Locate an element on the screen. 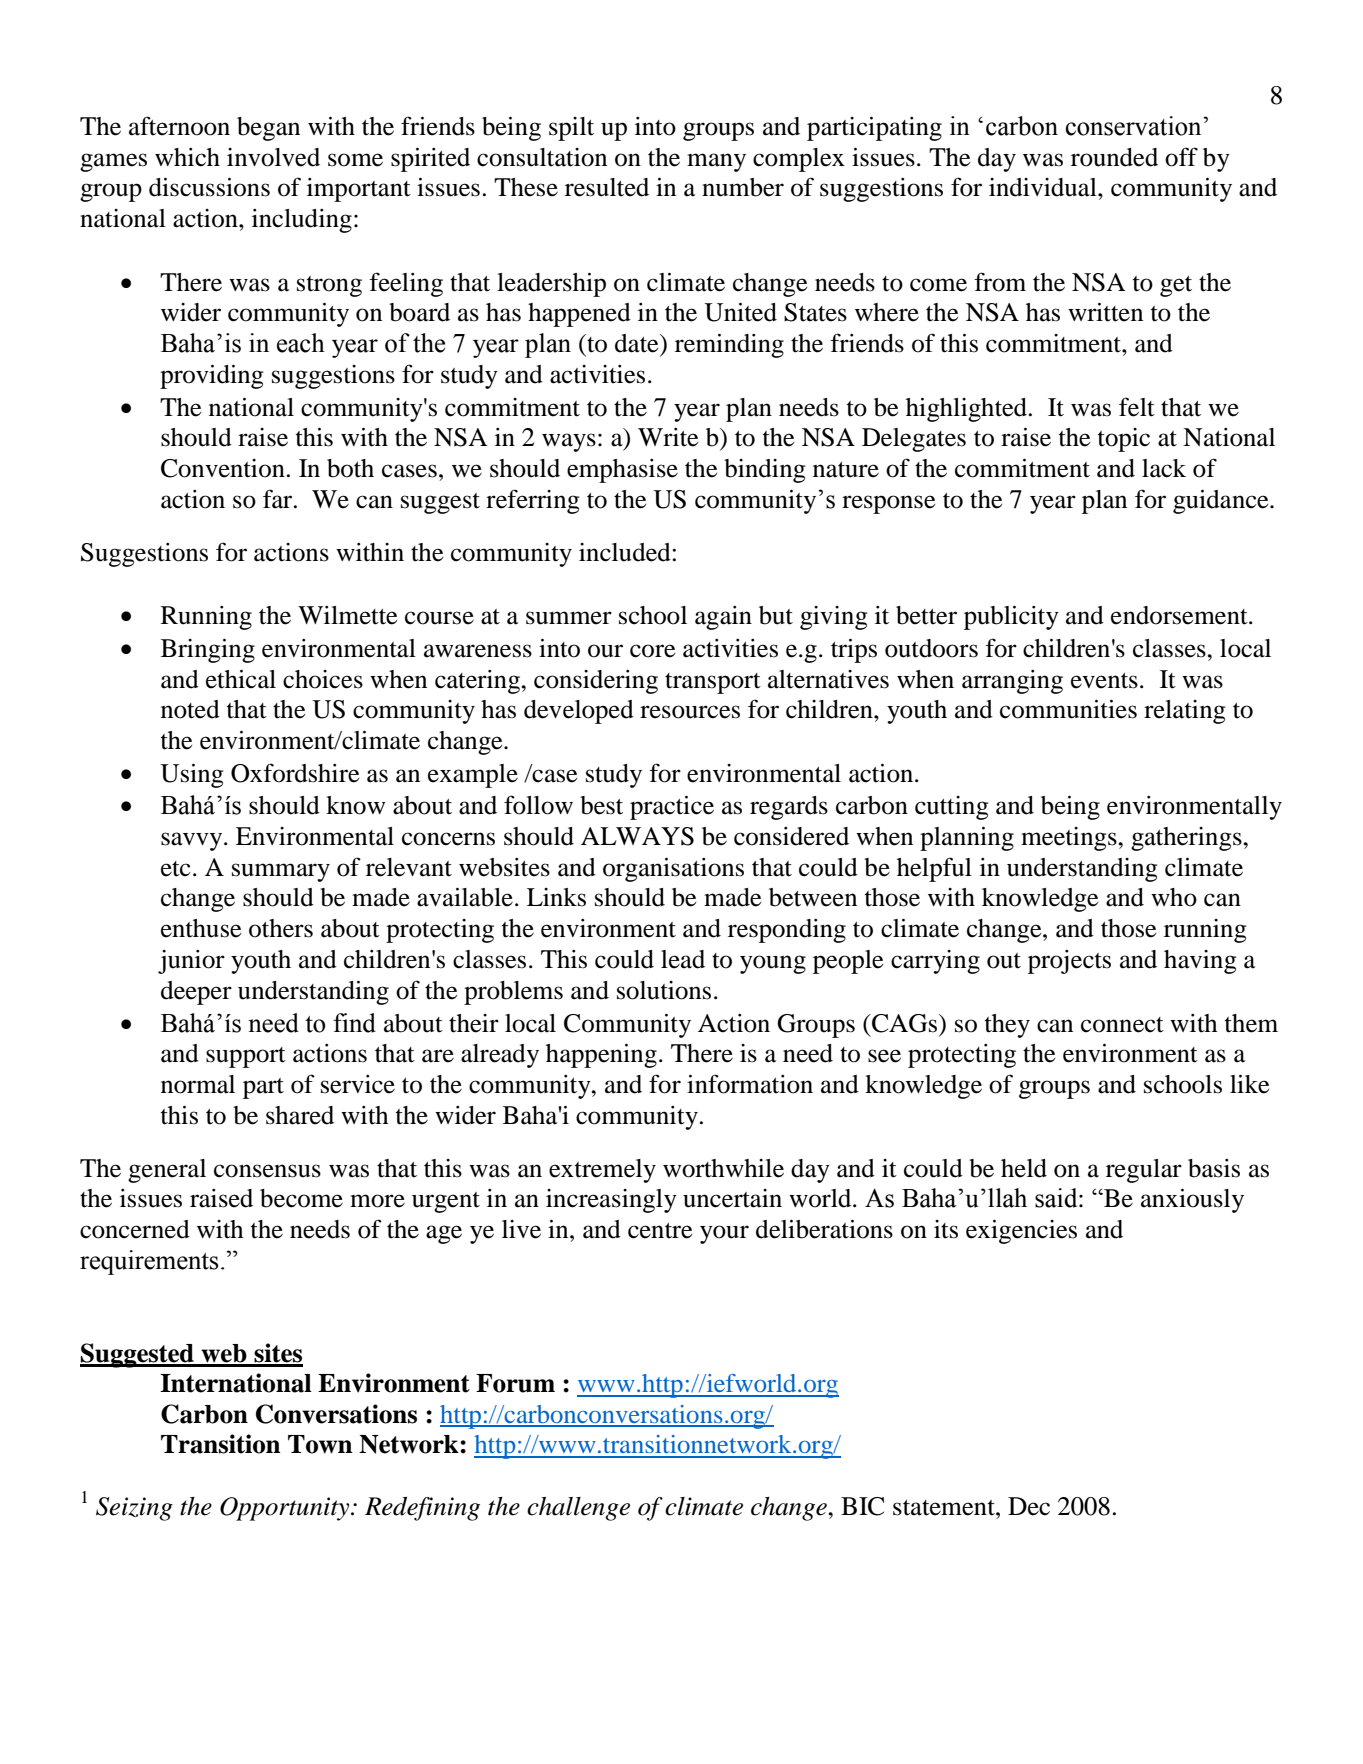 The image size is (1363, 1764). Dec is located at coordinates (1029, 1506).
